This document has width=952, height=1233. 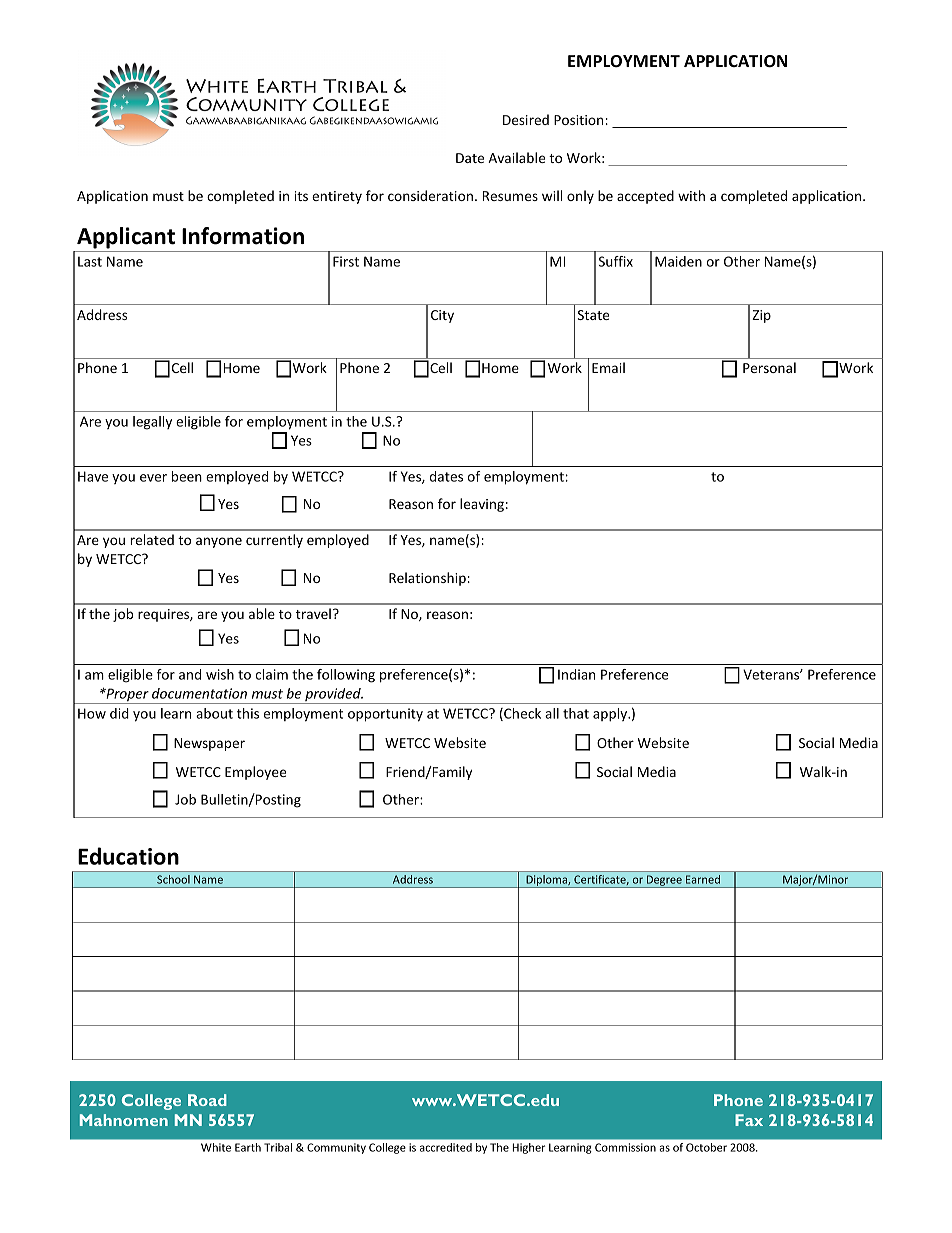 I want to click on Road, so click(x=207, y=1100).
